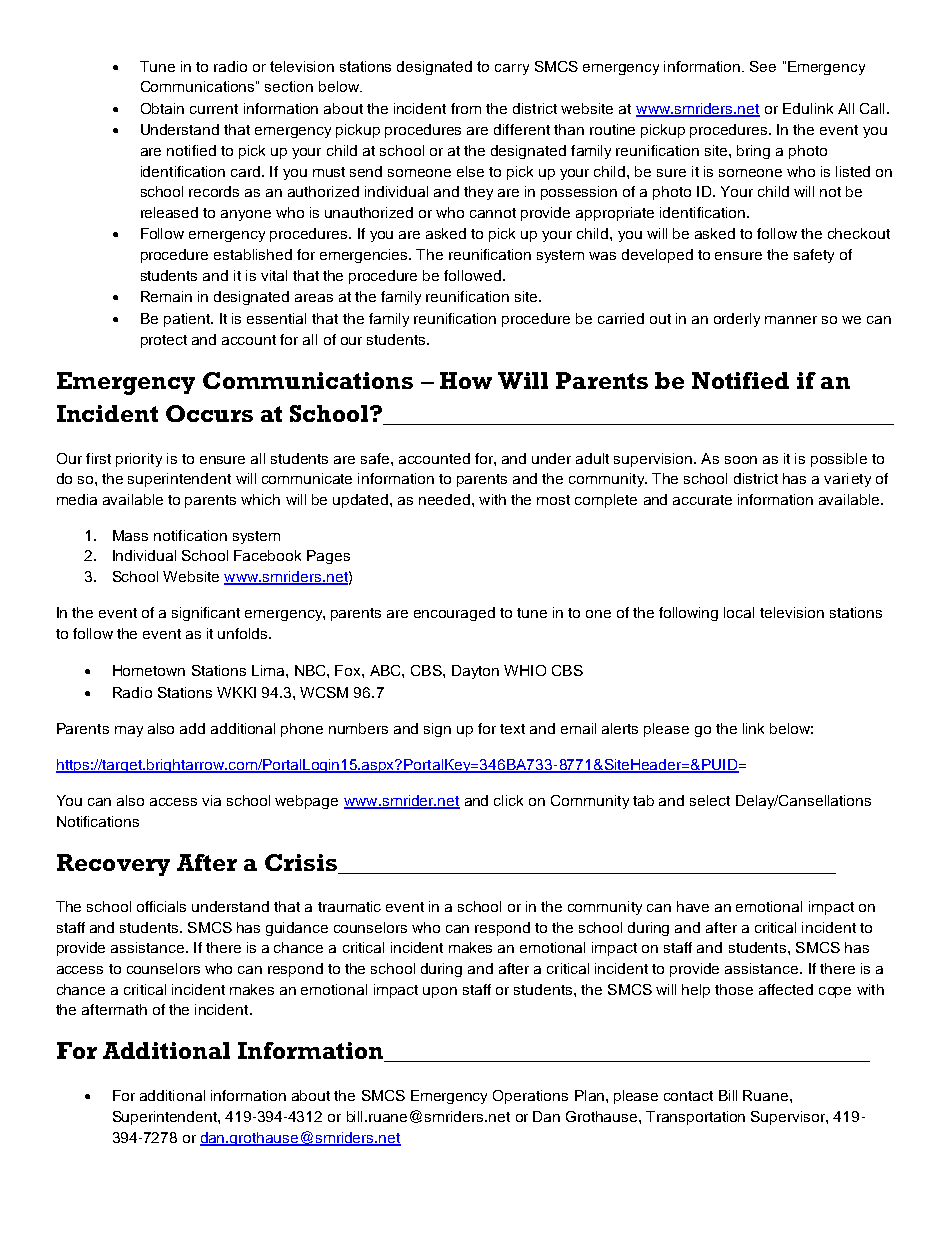 The image size is (952, 1233). Describe the element at coordinates (466, 108) in the image. I see `from` at that location.
